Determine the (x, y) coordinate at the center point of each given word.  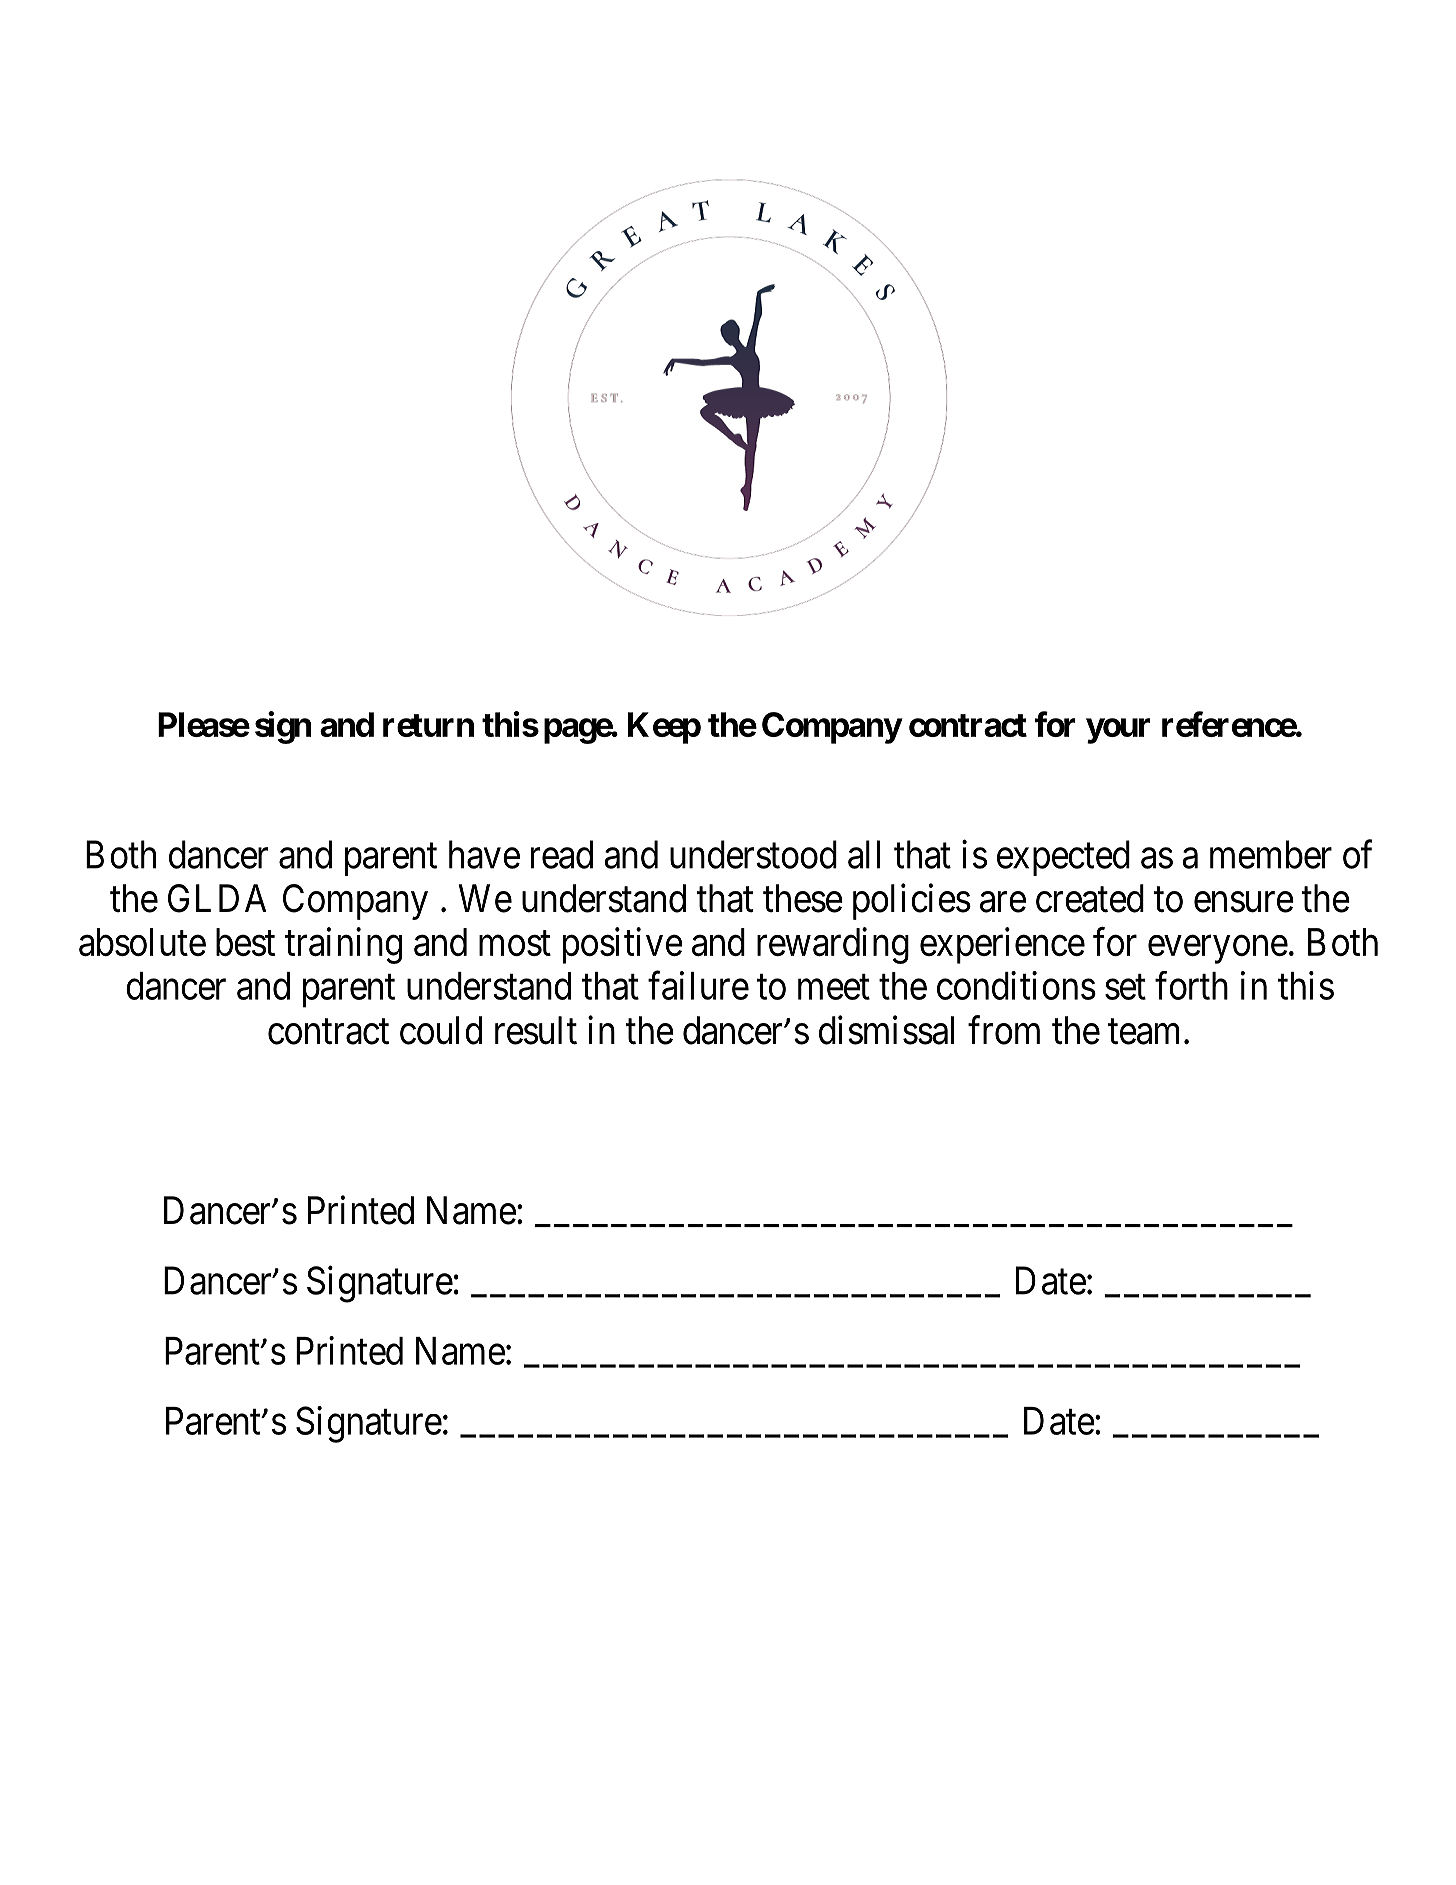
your (1118, 731)
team (1143, 1032)
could (441, 1030)
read (562, 854)
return (428, 725)
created (1090, 898)
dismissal (886, 1030)
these (803, 898)
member (1271, 854)
